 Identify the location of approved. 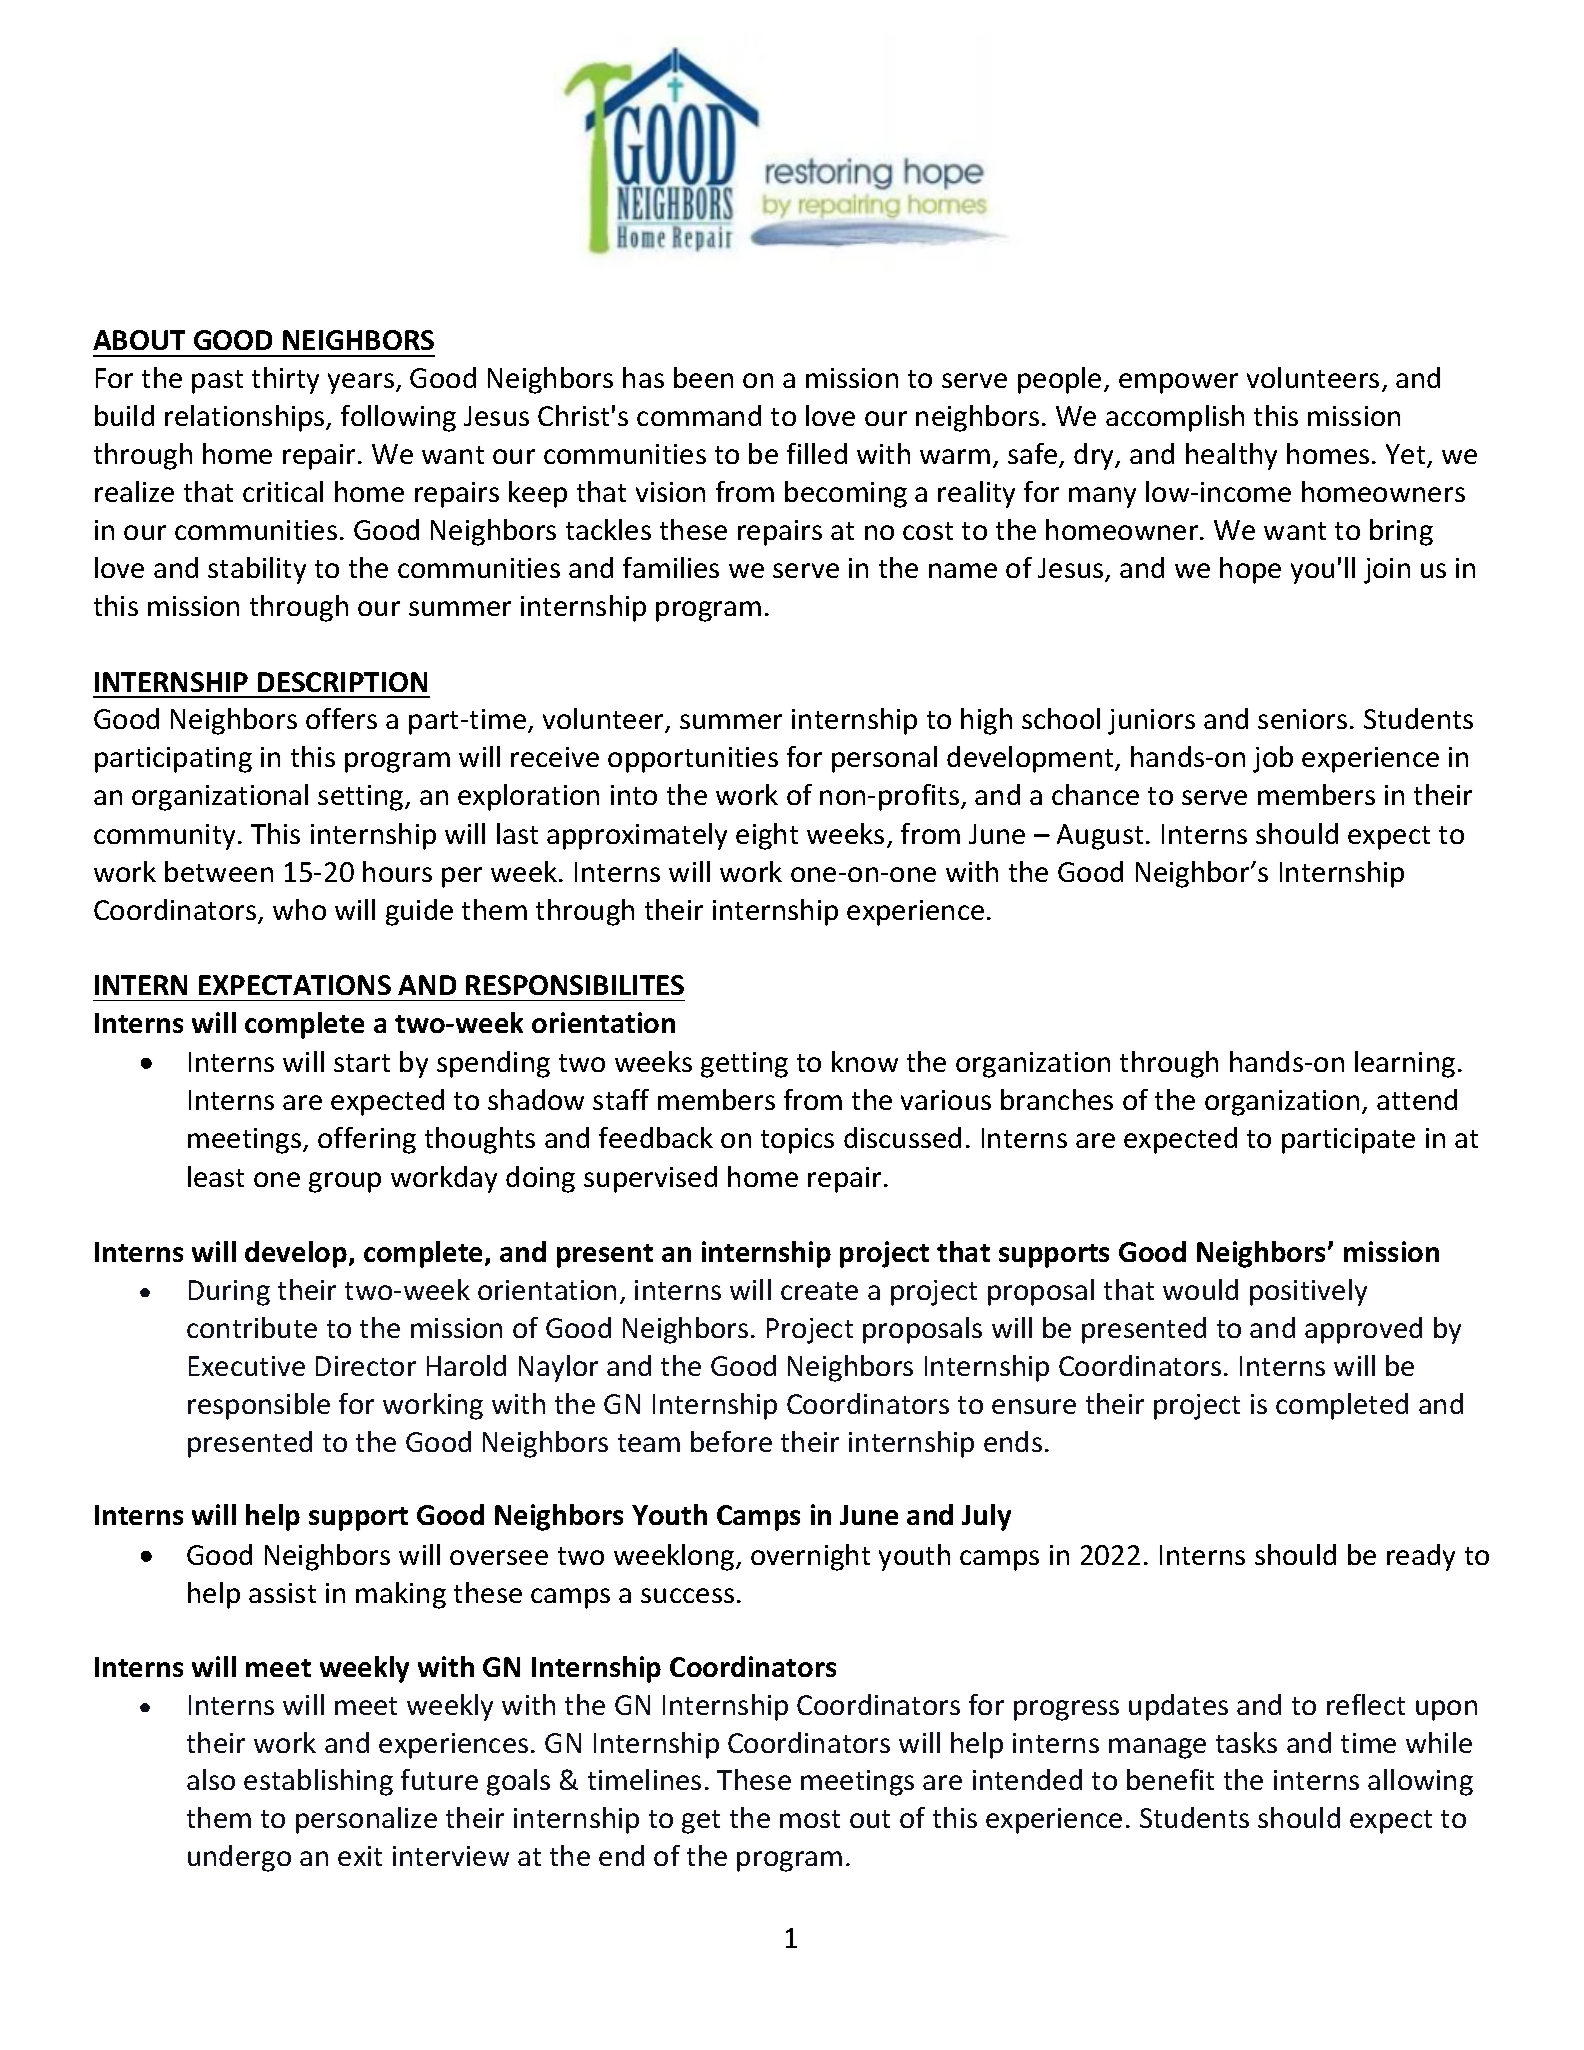
(1363, 1330).
